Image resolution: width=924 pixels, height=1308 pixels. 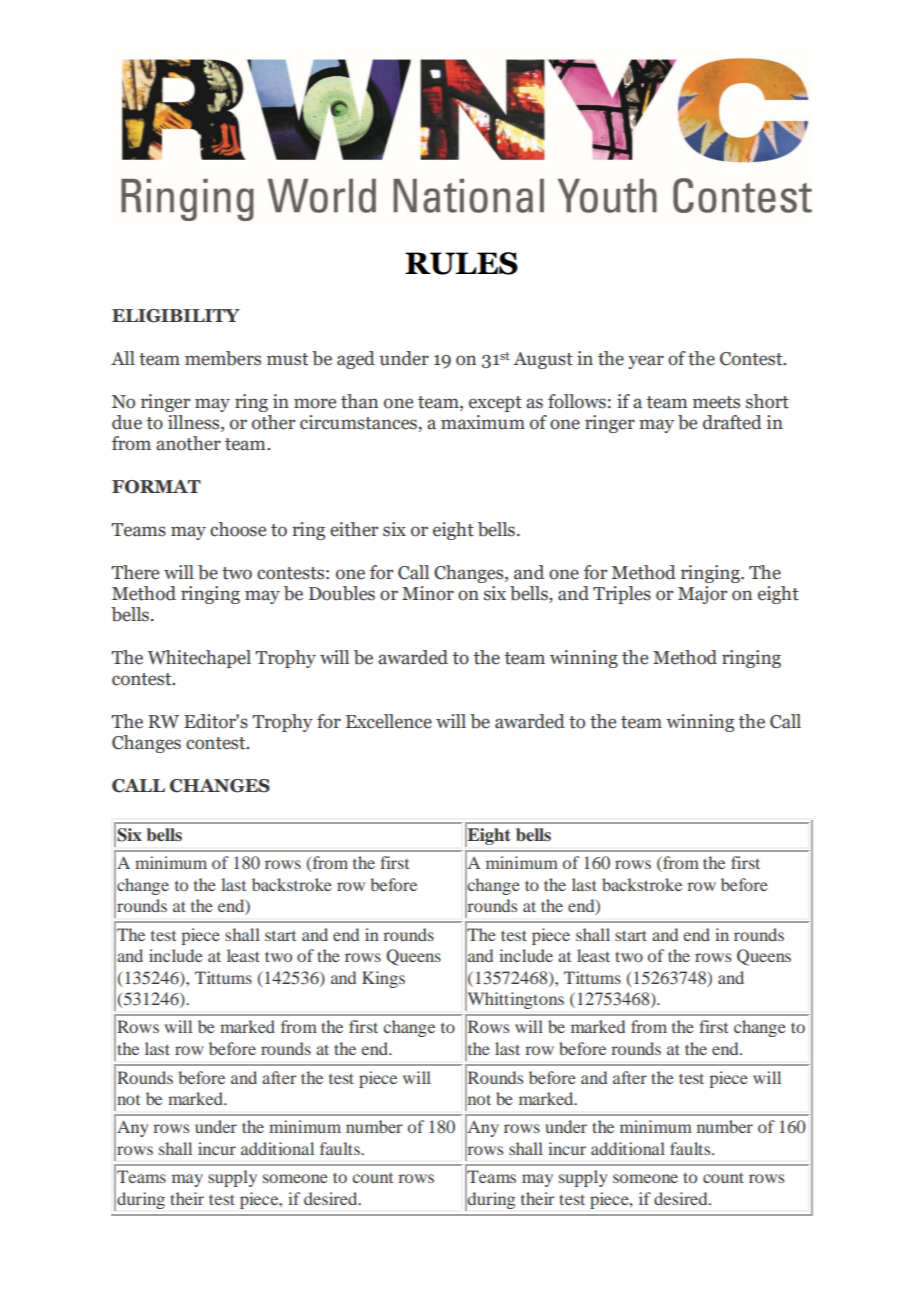 What do you see at coordinates (646, 362) in the screenshot?
I see `year` at bounding box center [646, 362].
